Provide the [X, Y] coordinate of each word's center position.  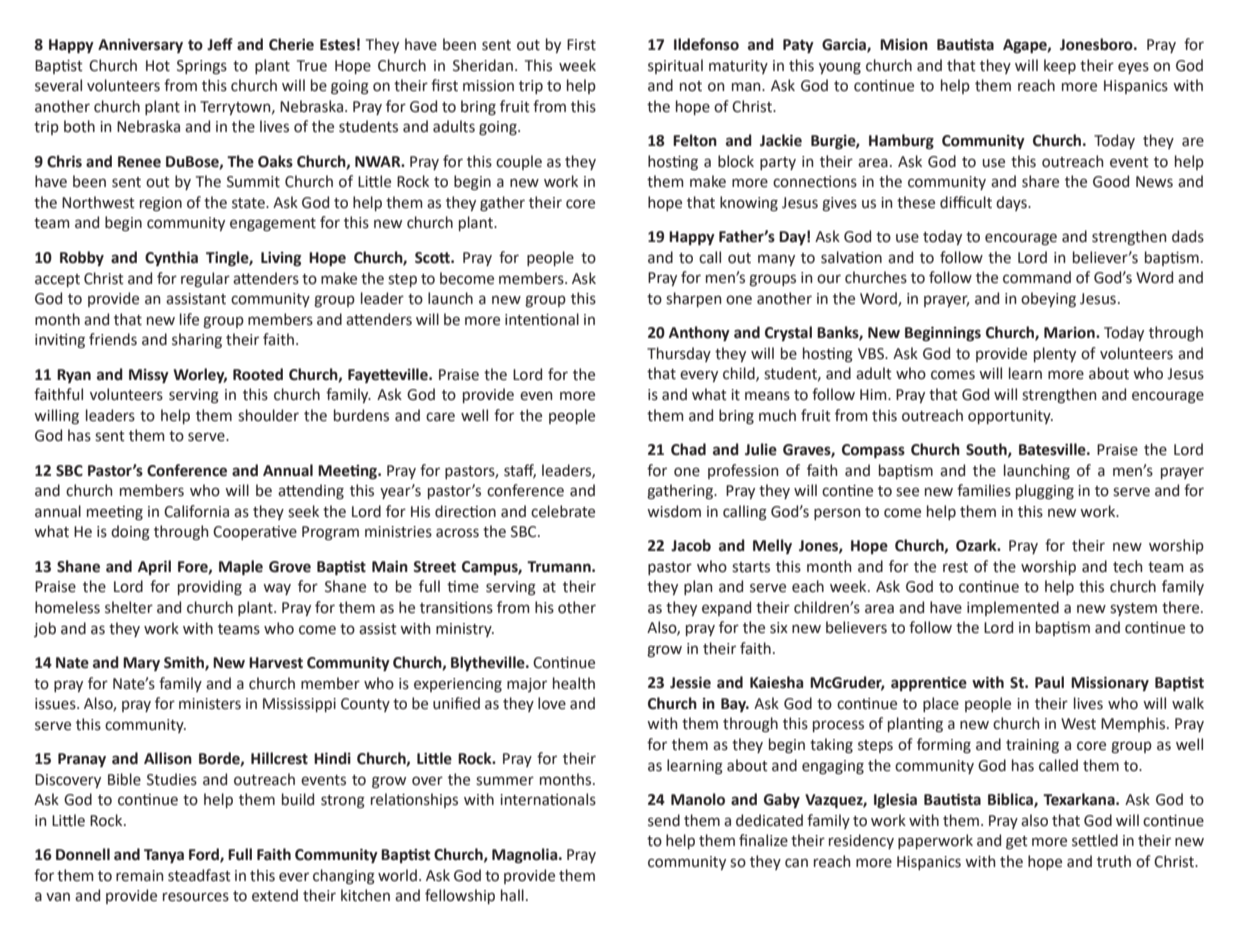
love [552, 703]
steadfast [199, 875]
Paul [1049, 682]
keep [1060, 66]
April [154, 567]
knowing [749, 203]
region [161, 204]
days [1012, 203]
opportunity [1010, 417]
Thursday [679, 354]
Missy [149, 376]
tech [1128, 566]
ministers [210, 704]
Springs [202, 67]
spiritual [675, 66]
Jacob [691, 545]
